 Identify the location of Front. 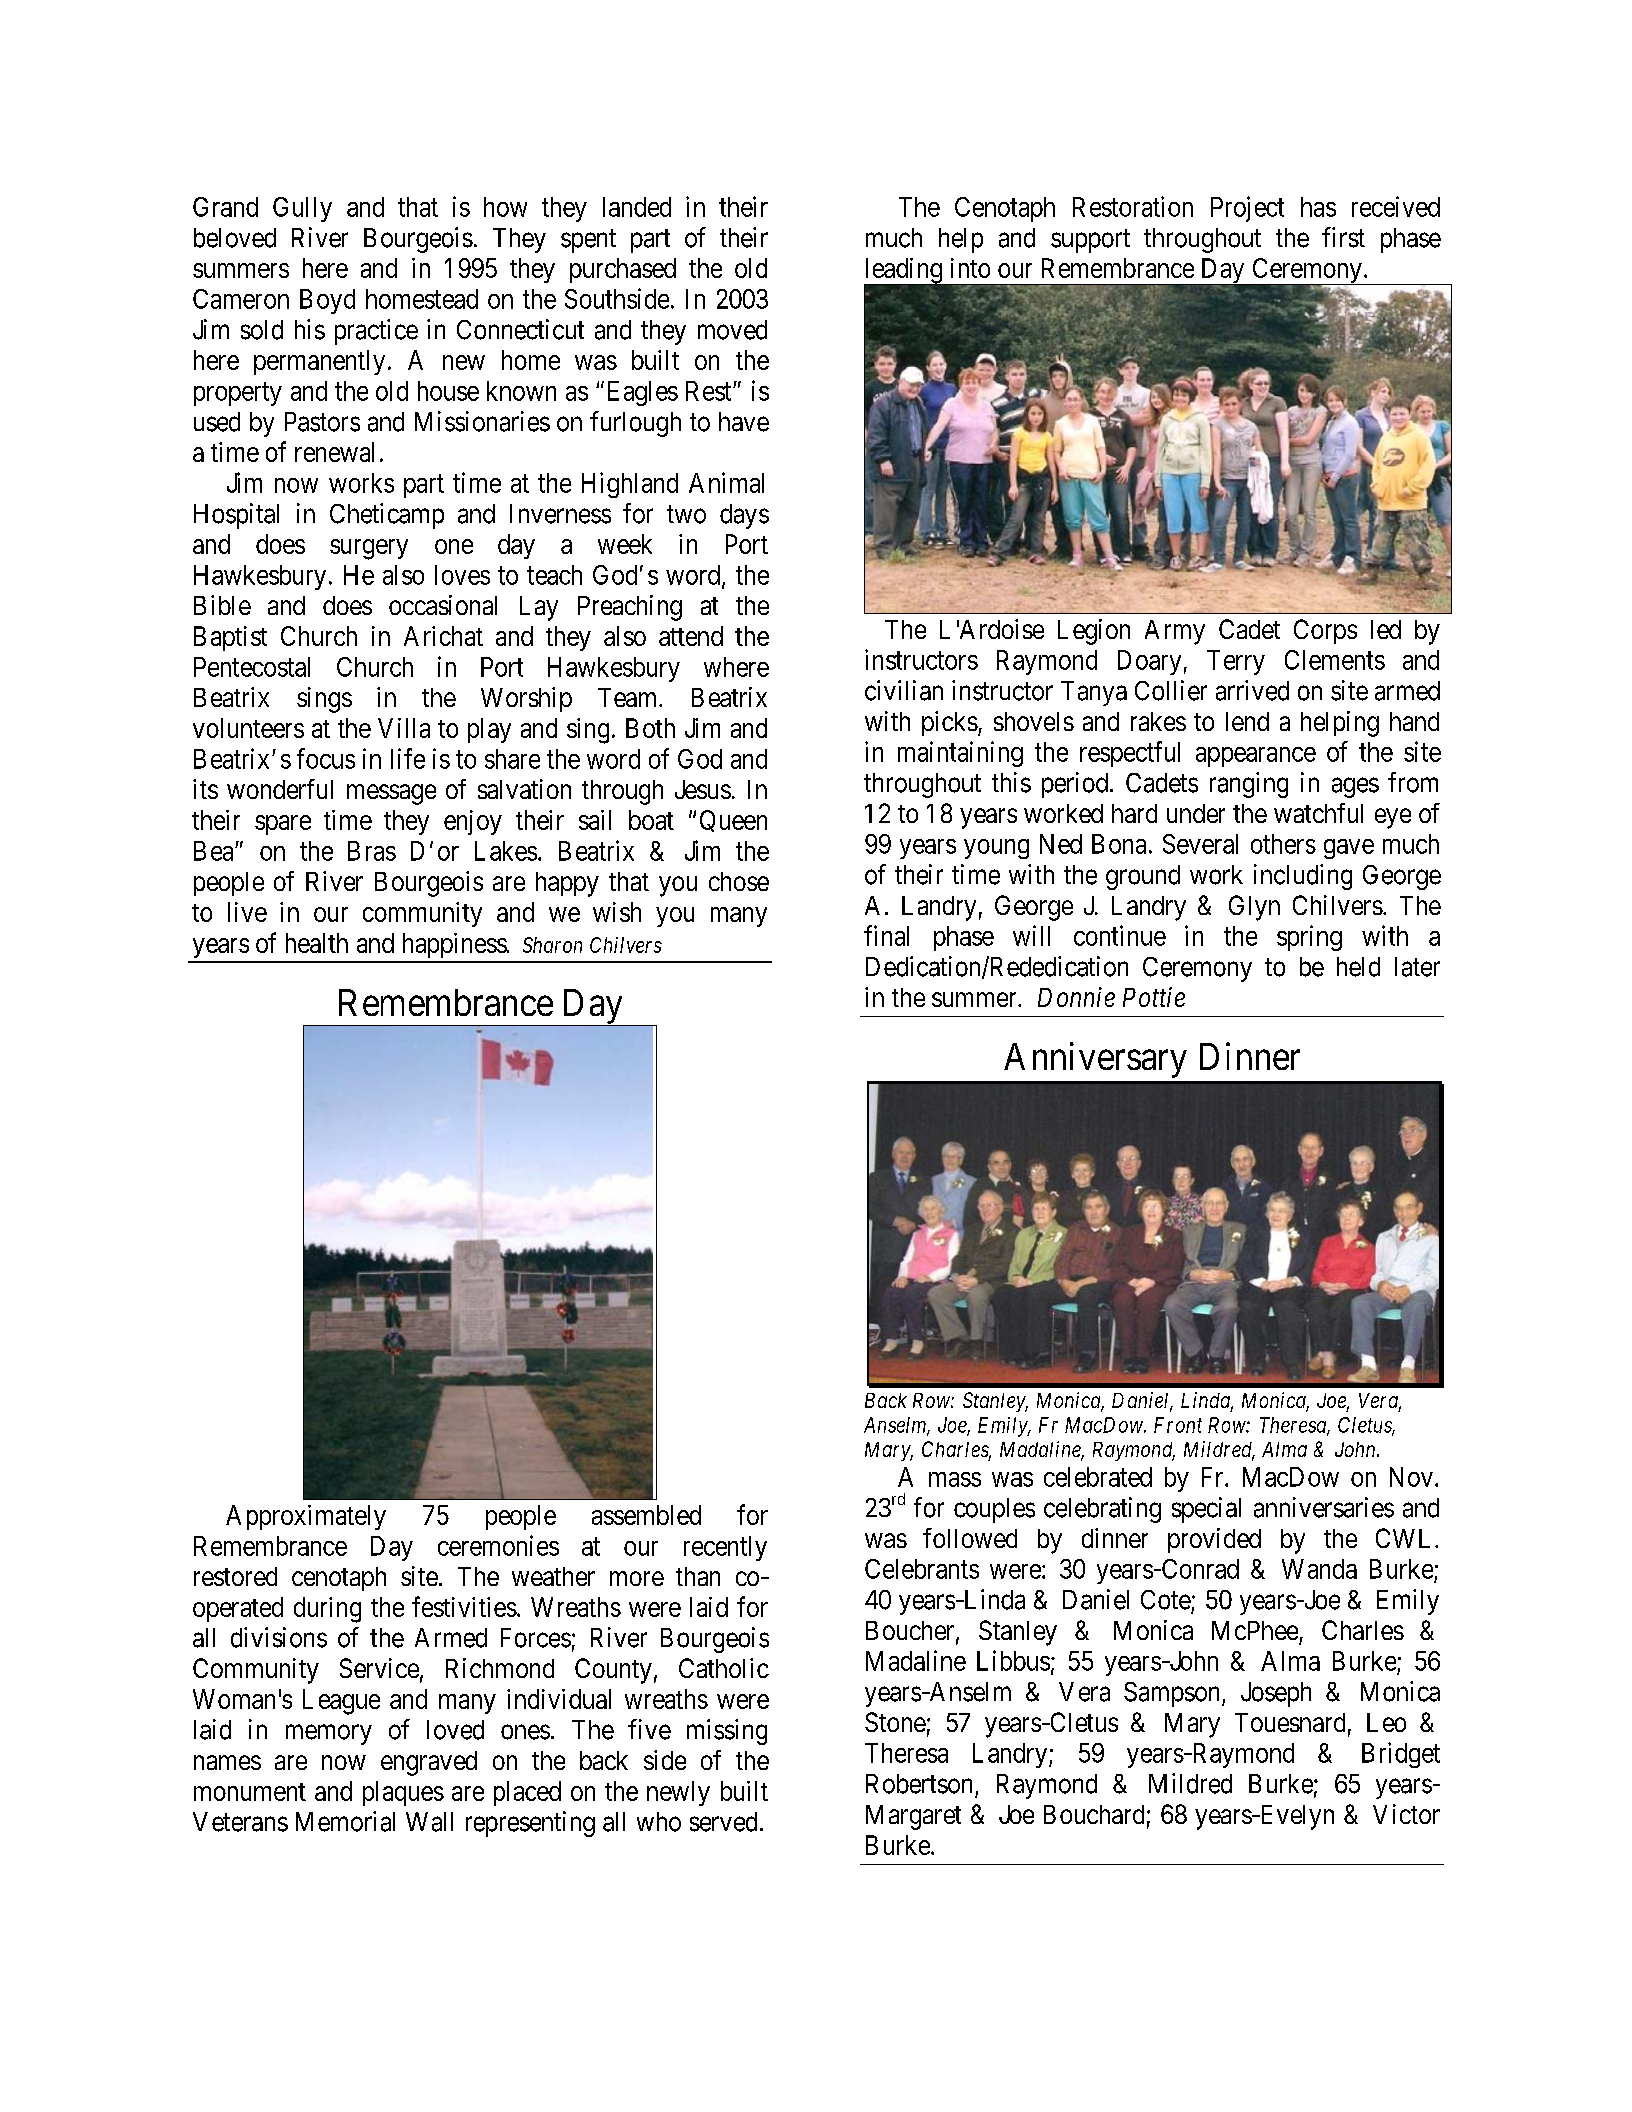
(1178, 1425).
